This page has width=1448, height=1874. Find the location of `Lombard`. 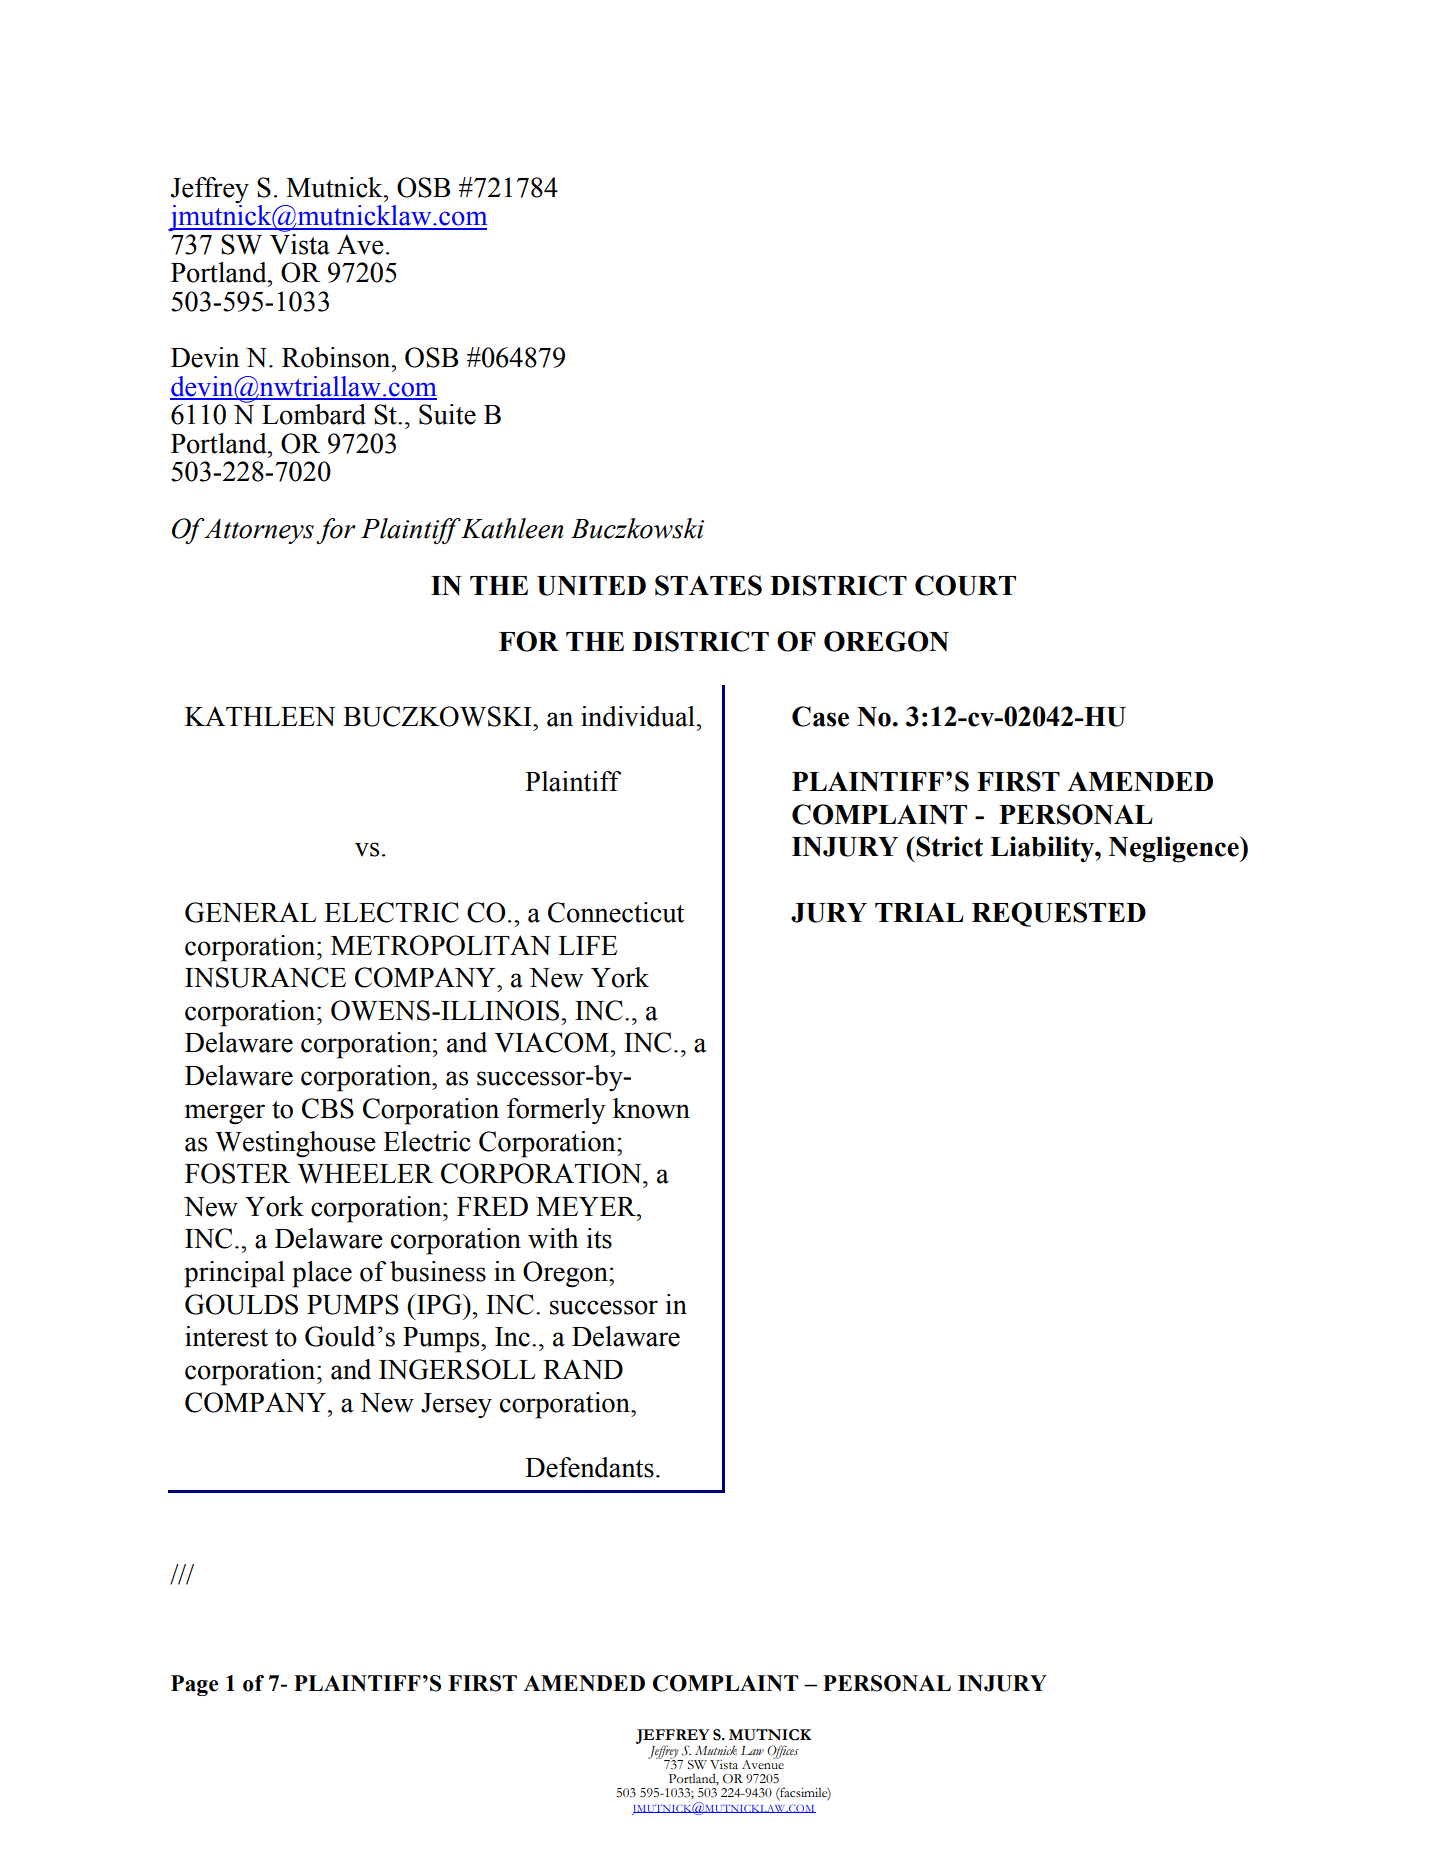

Lombard is located at coordinates (314, 414).
